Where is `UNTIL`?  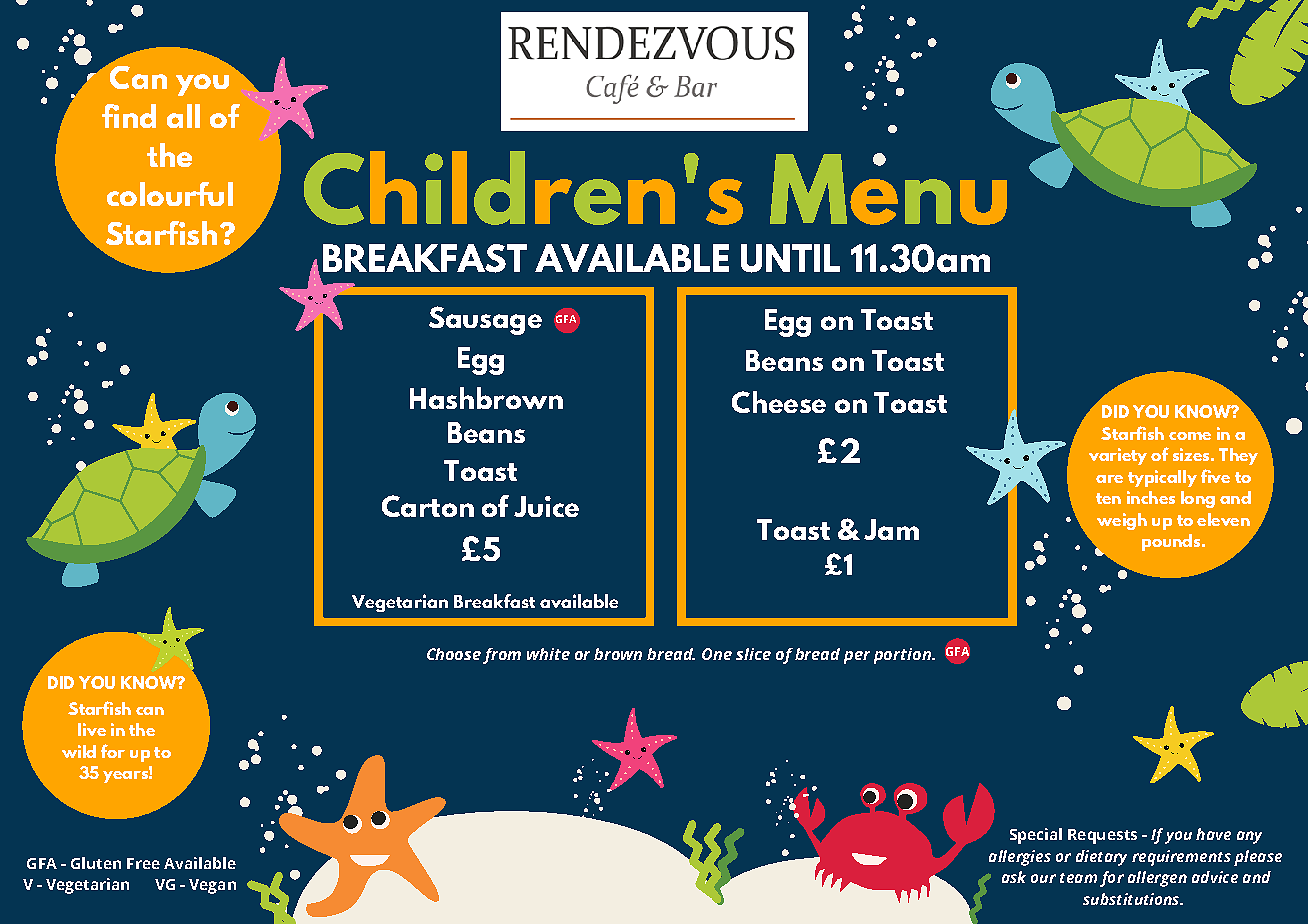 UNTIL is located at coordinates (790, 258).
